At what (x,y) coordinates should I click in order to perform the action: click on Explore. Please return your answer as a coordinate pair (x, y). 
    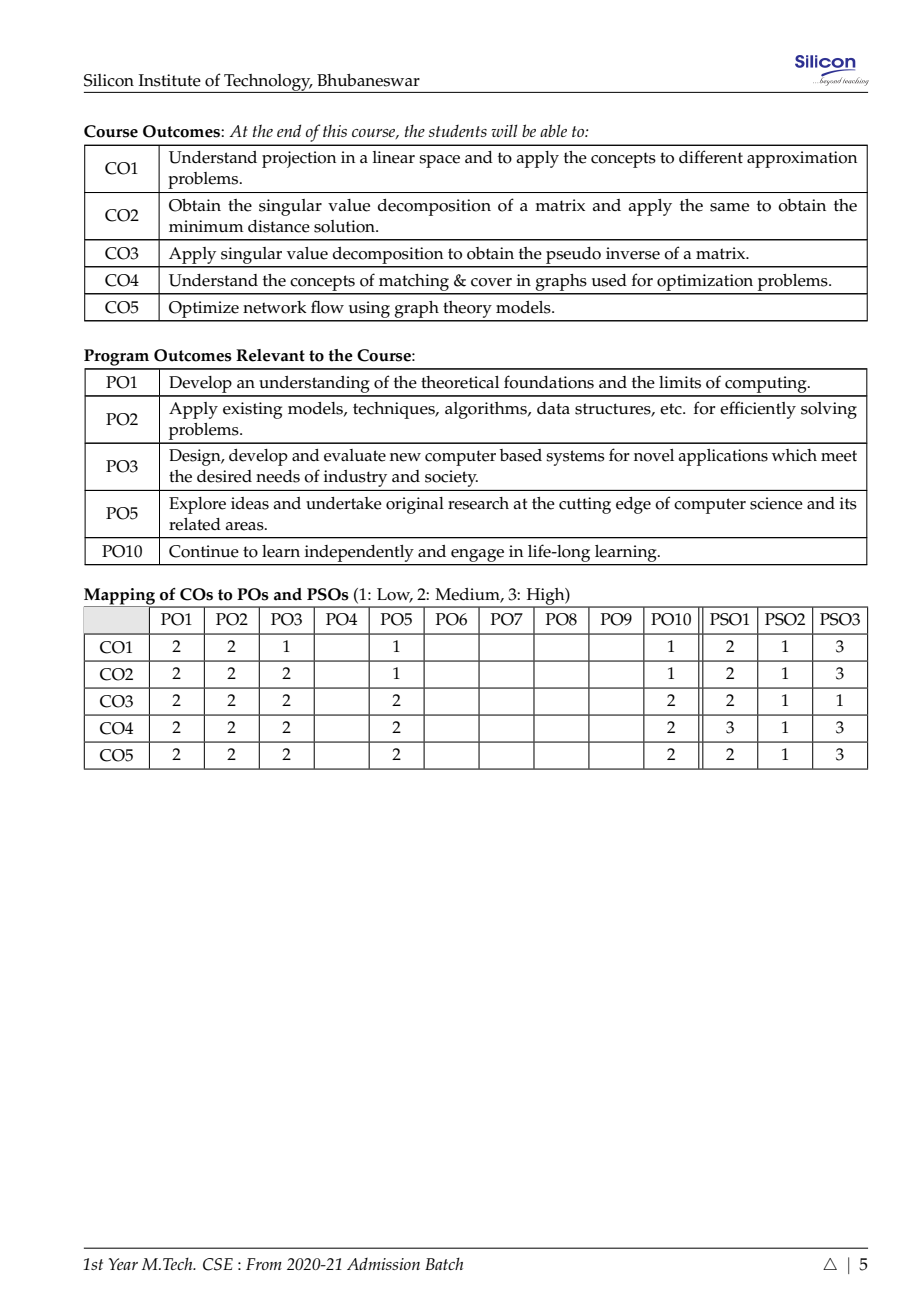
    Looking at the image, I should click on (197, 505).
